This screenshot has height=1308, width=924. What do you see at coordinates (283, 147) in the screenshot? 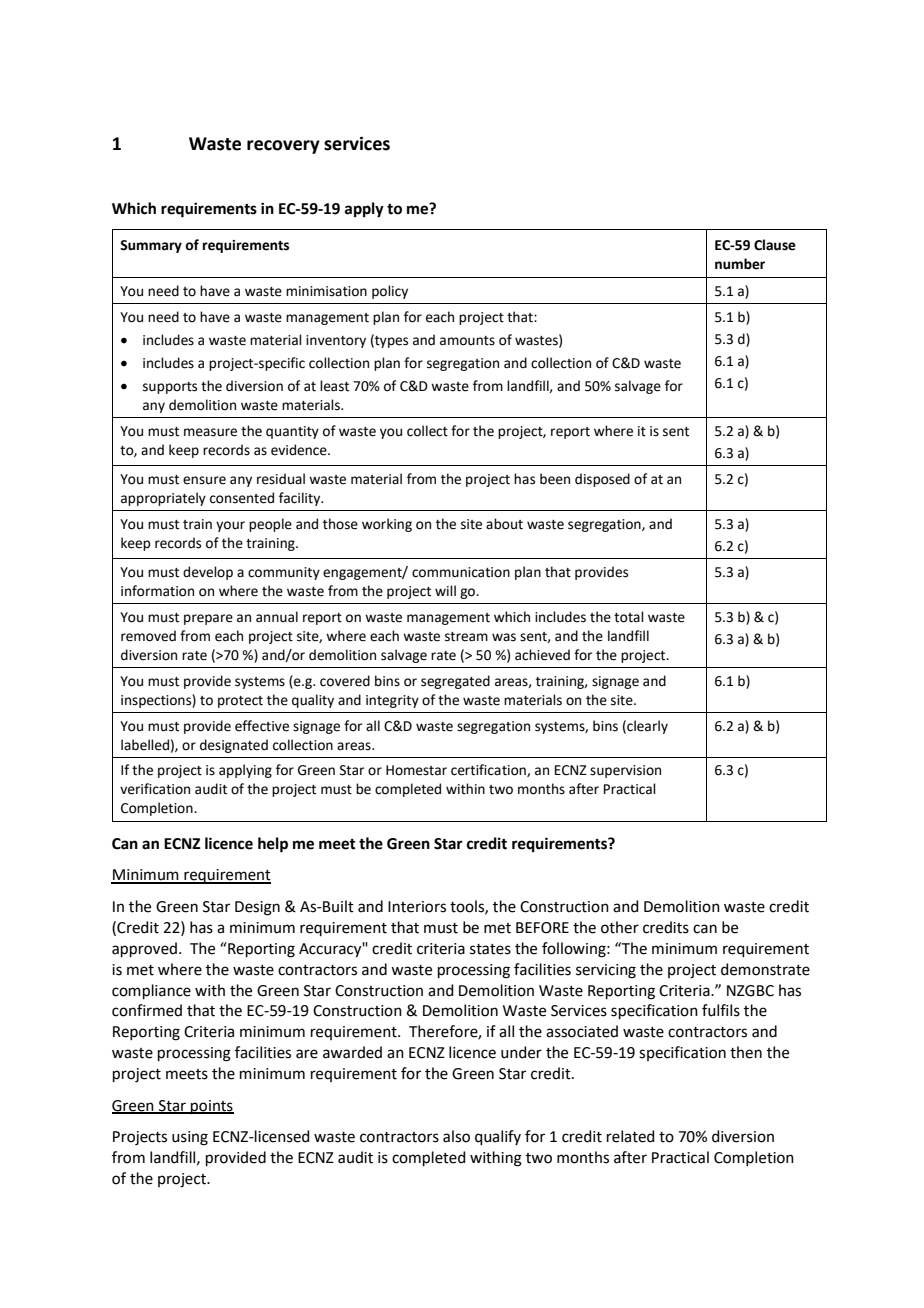
I see `recovery` at bounding box center [283, 147].
